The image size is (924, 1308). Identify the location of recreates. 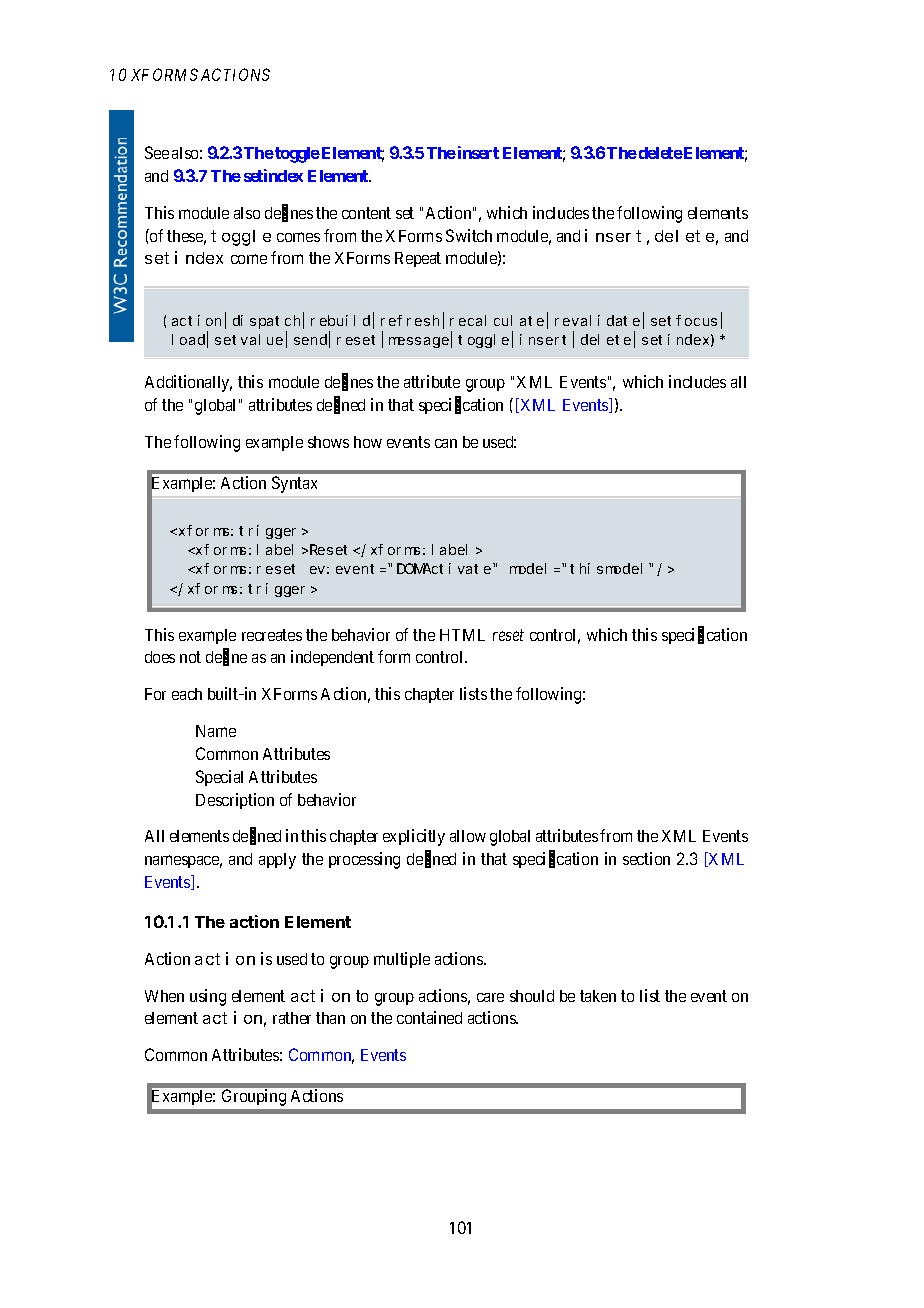
(272, 635).
